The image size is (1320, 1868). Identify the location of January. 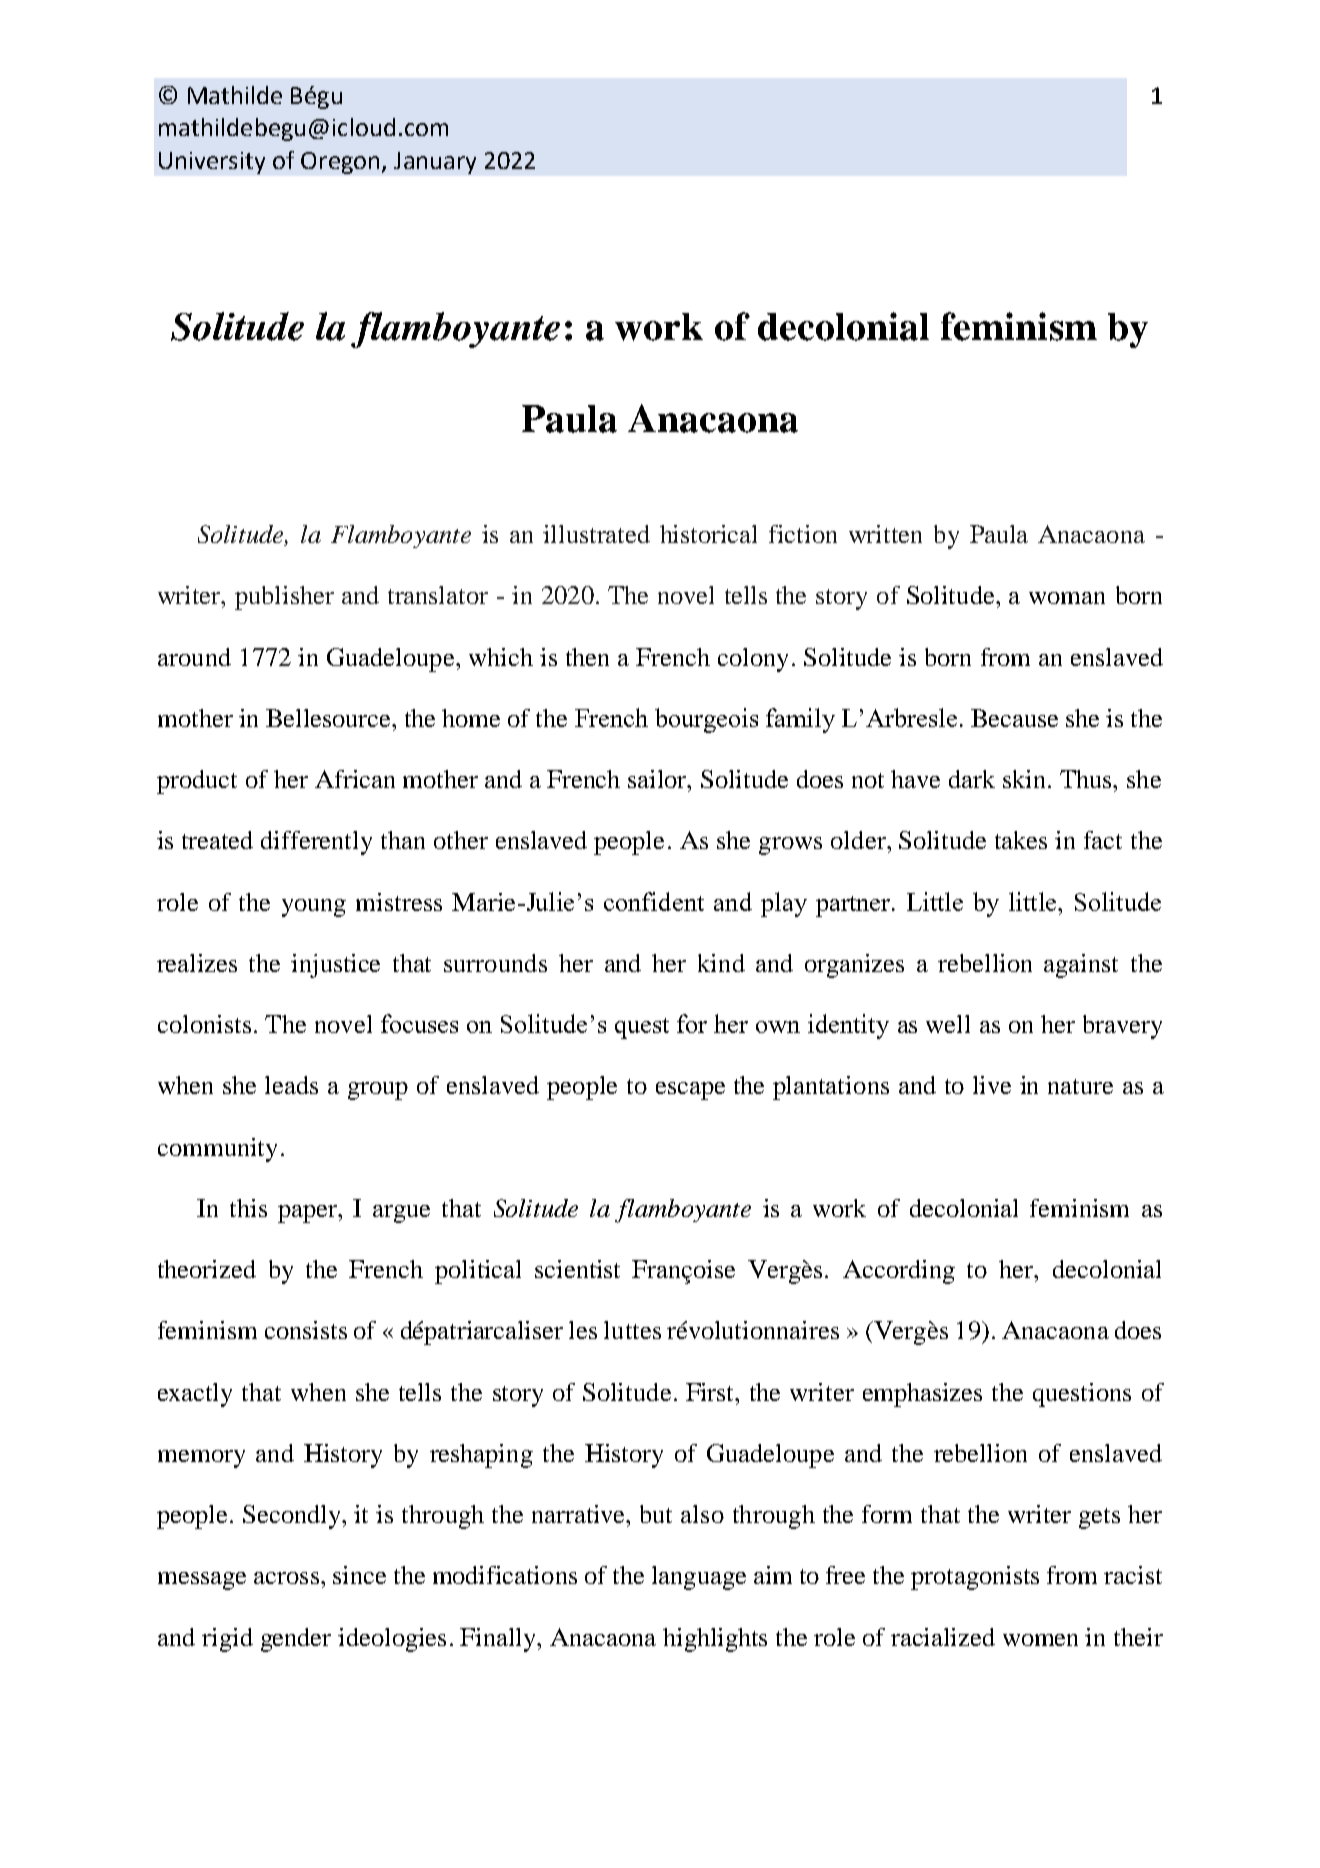
(435, 163).
